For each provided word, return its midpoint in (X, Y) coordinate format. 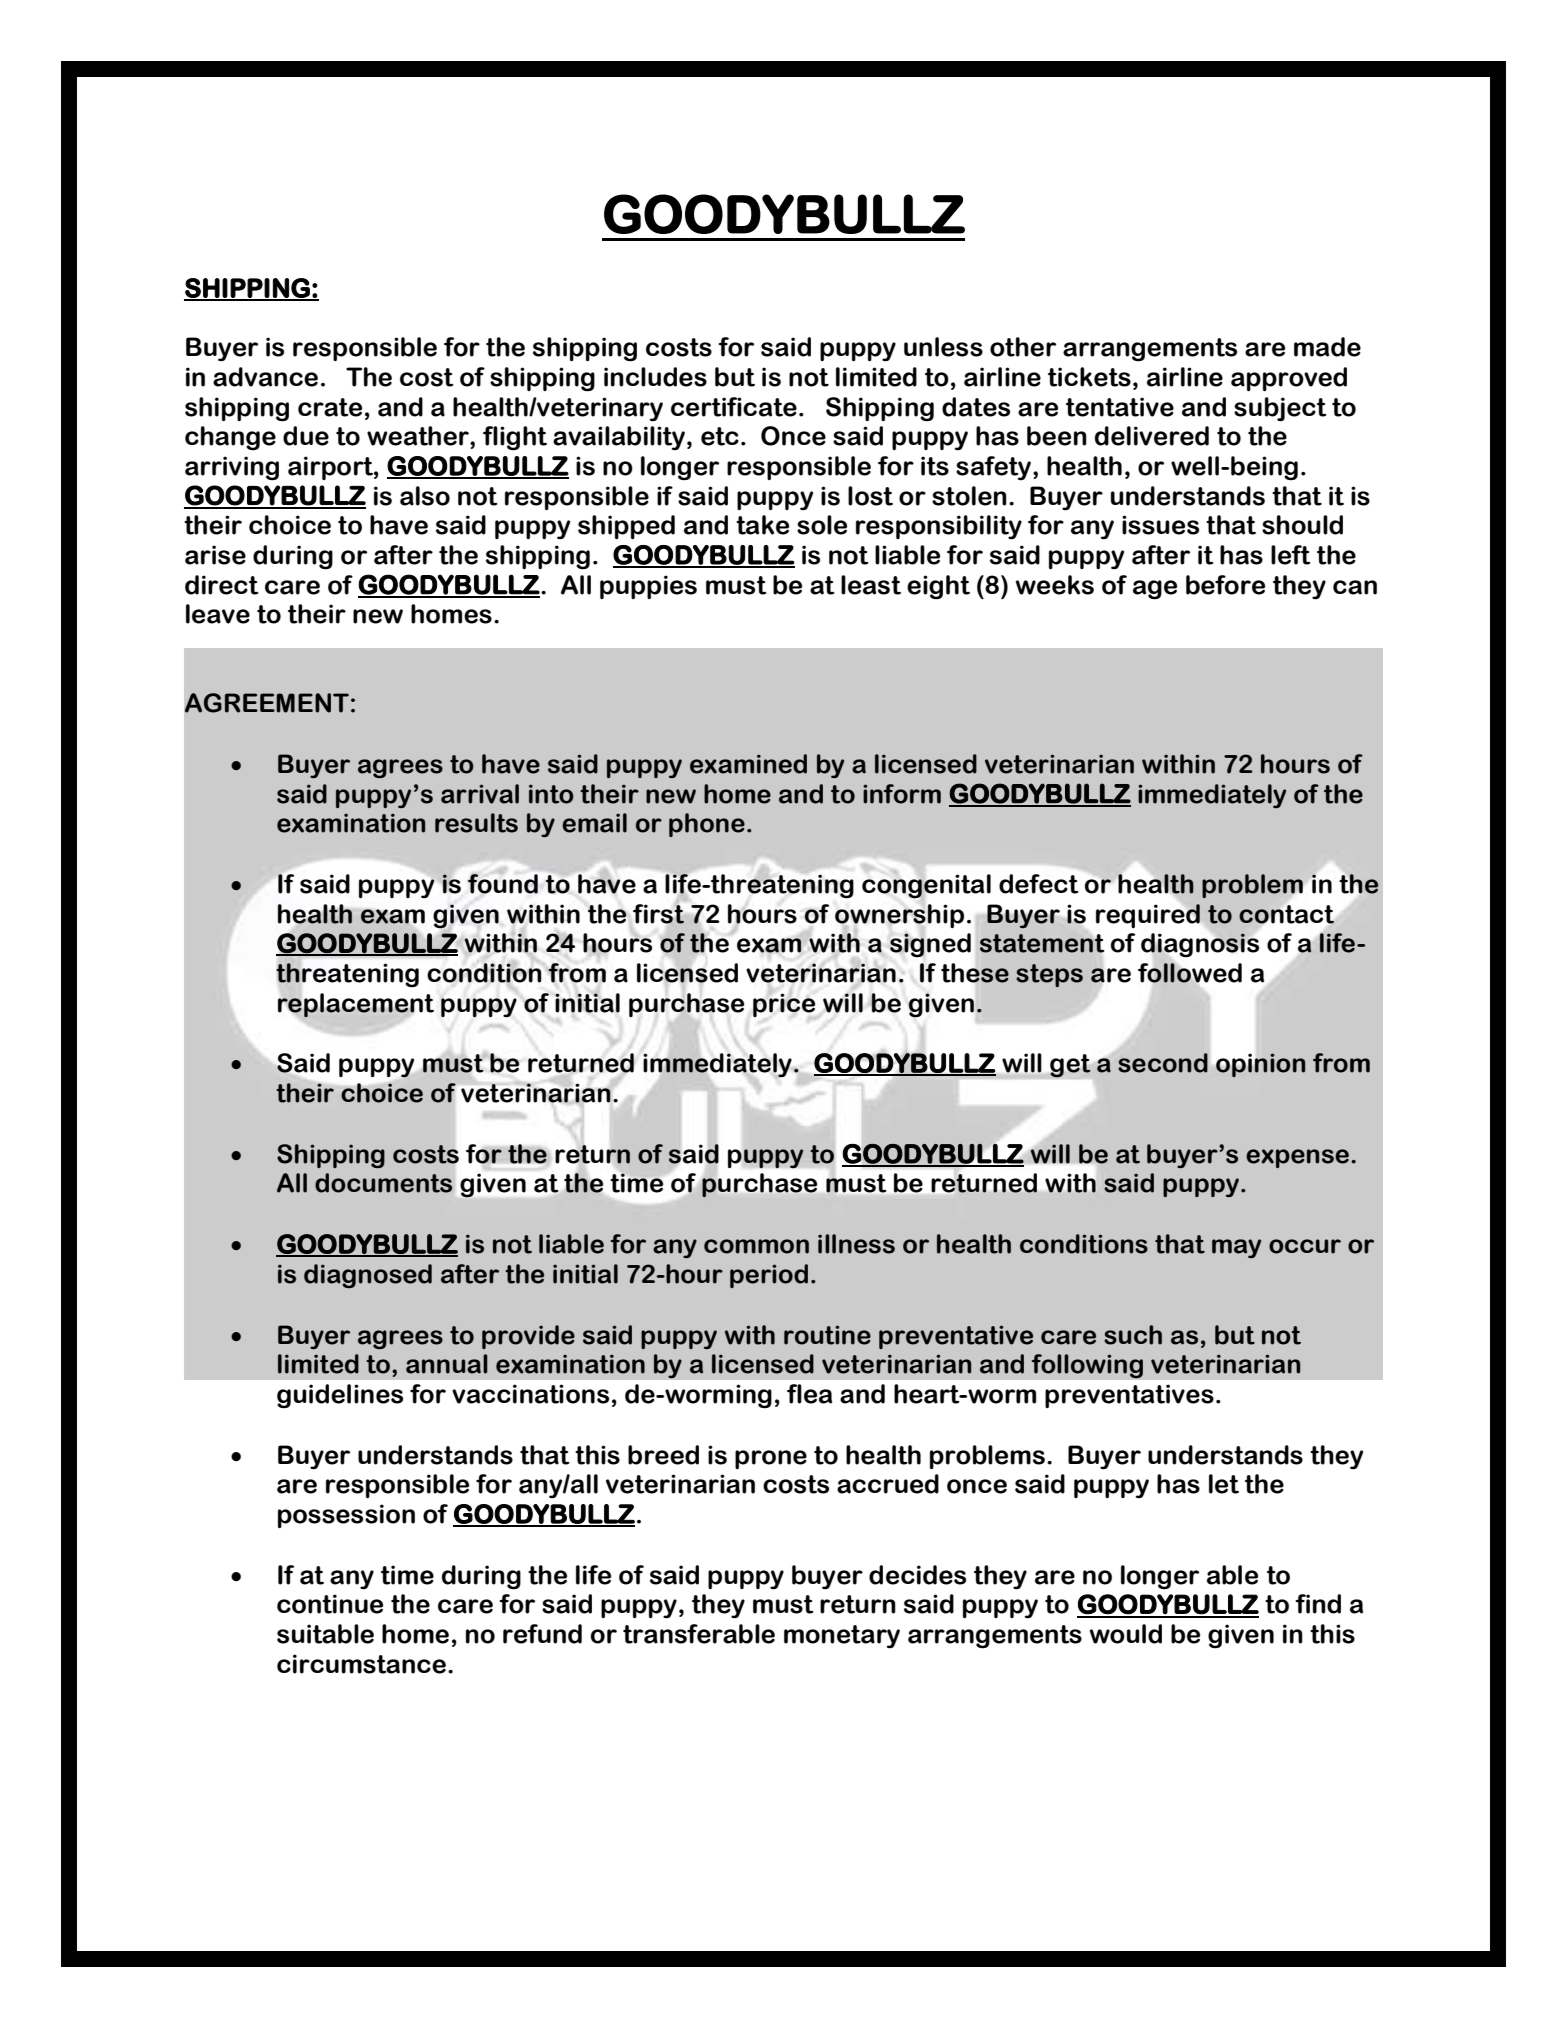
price (784, 1005)
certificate (734, 407)
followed (1190, 973)
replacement (356, 1005)
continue (330, 1604)
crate (330, 407)
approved (1289, 379)
